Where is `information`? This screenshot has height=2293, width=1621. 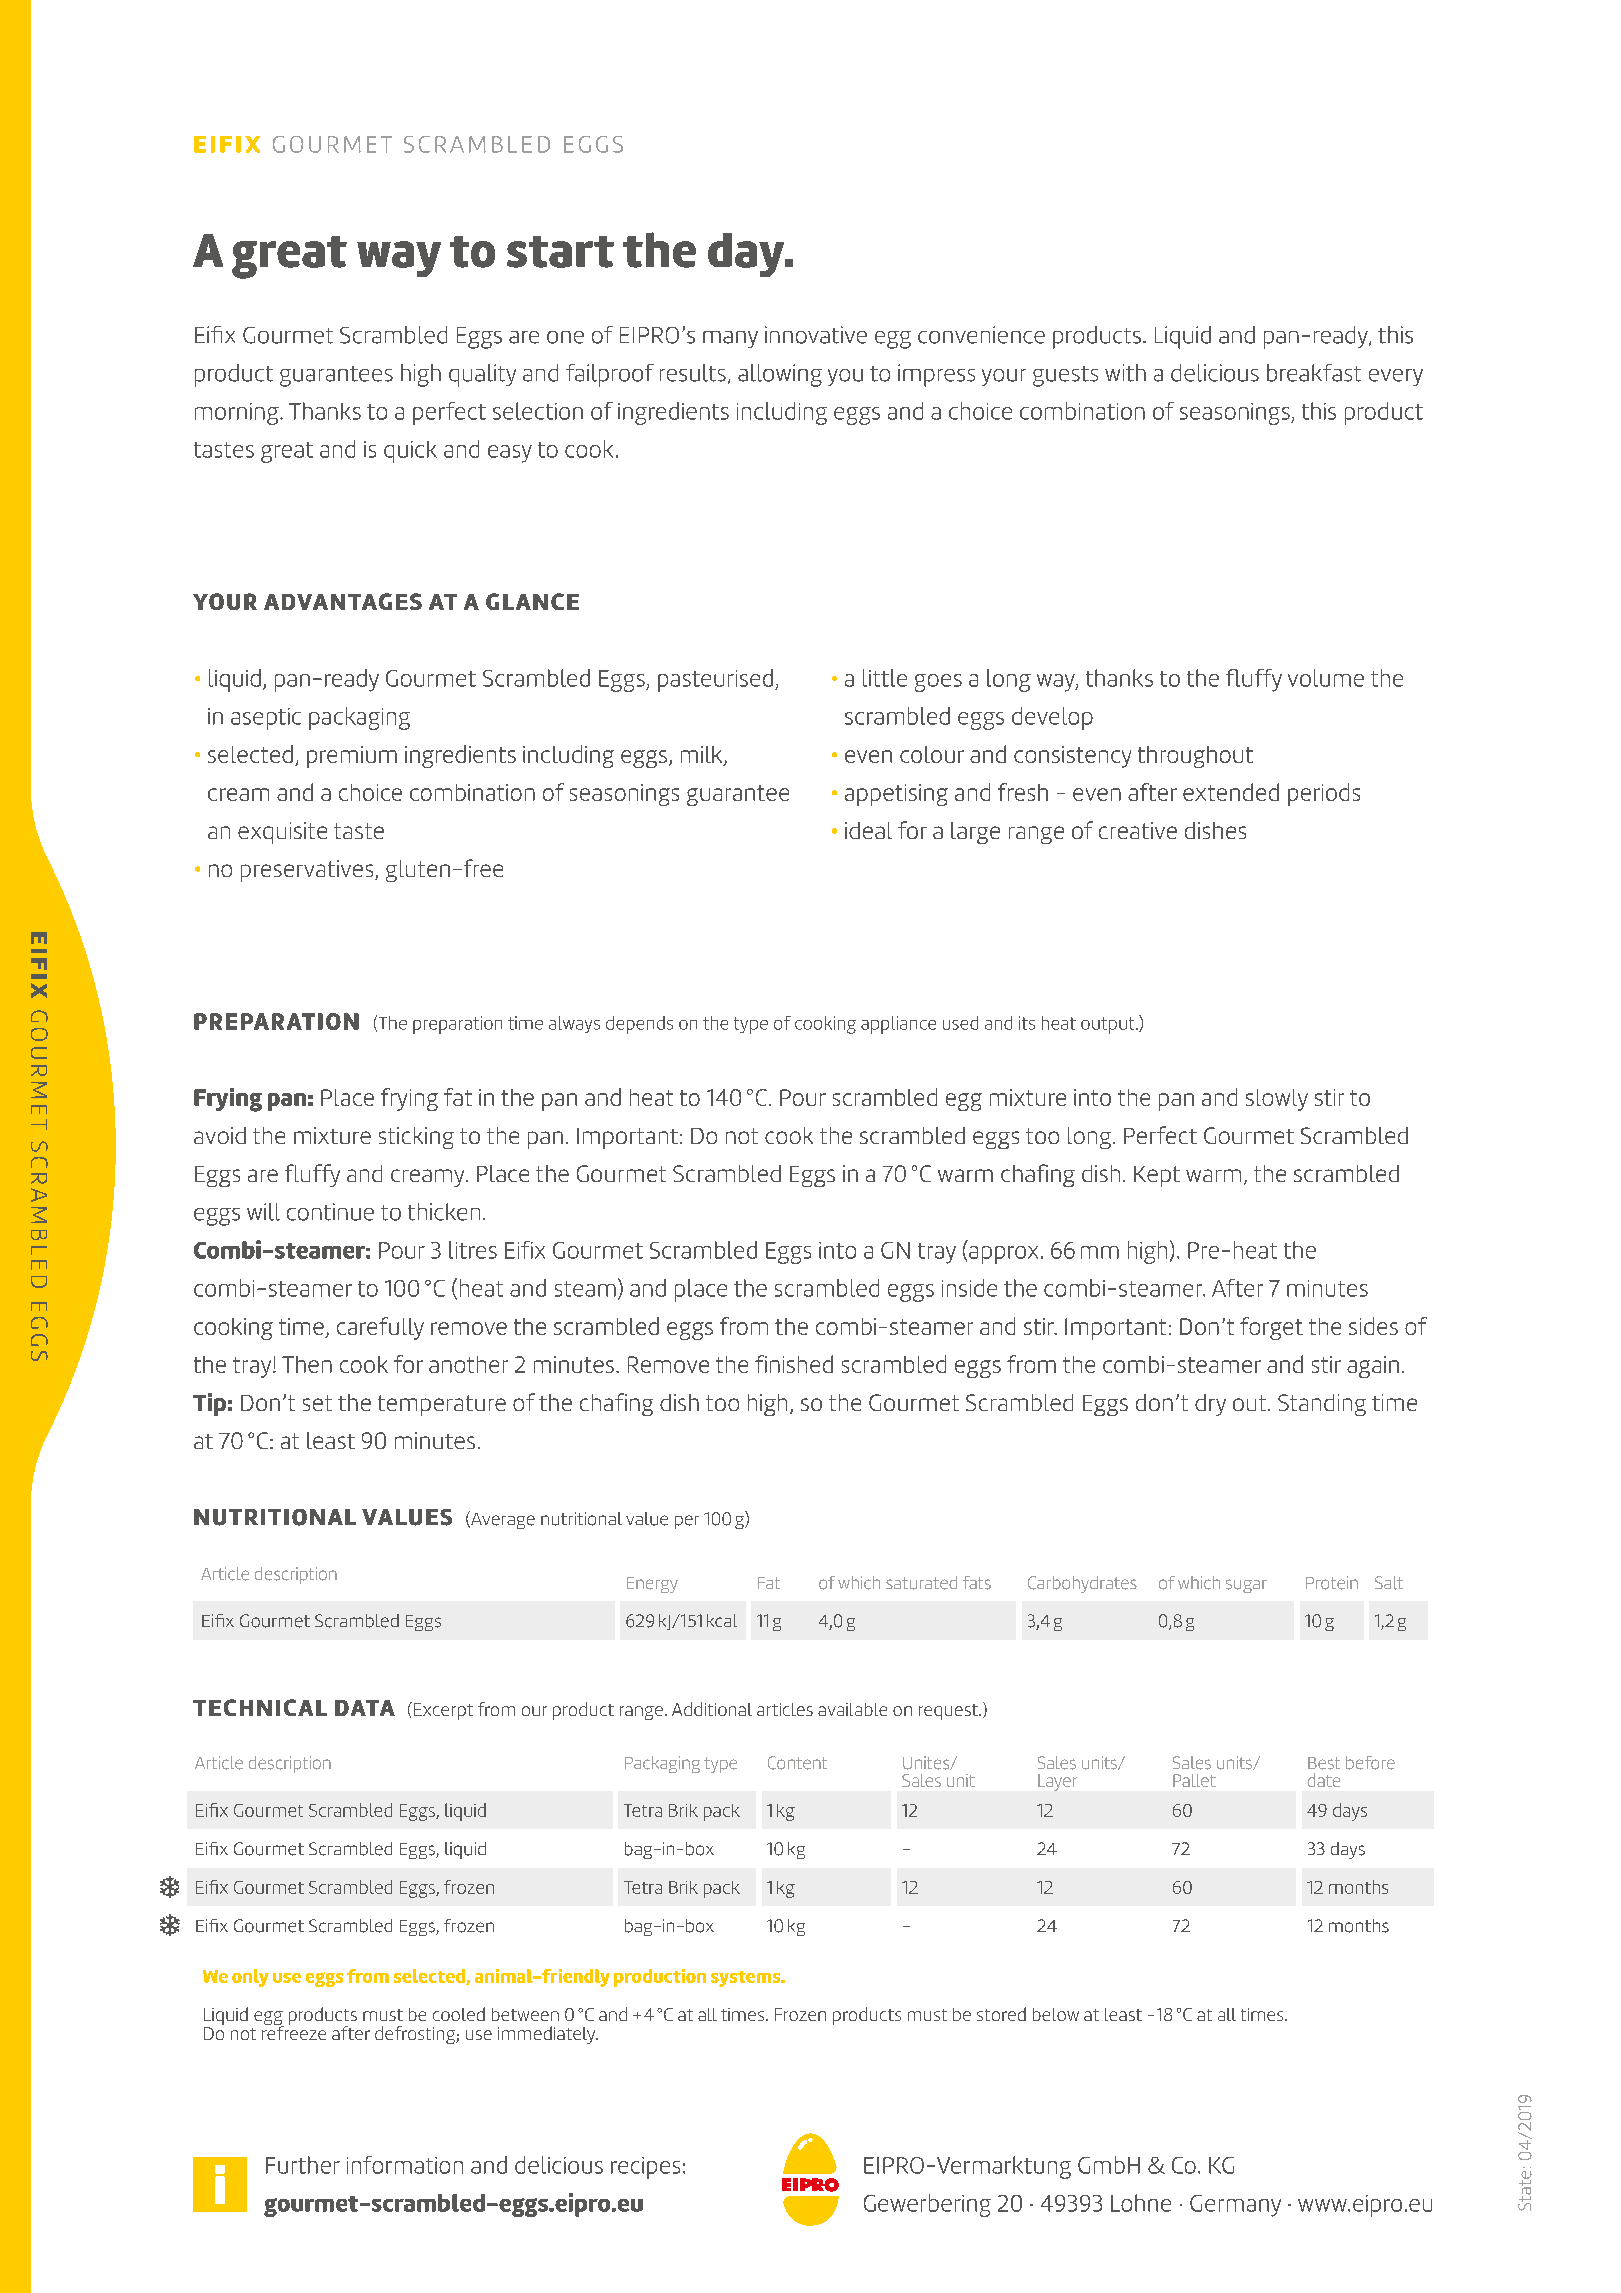 information is located at coordinates (405, 2165).
